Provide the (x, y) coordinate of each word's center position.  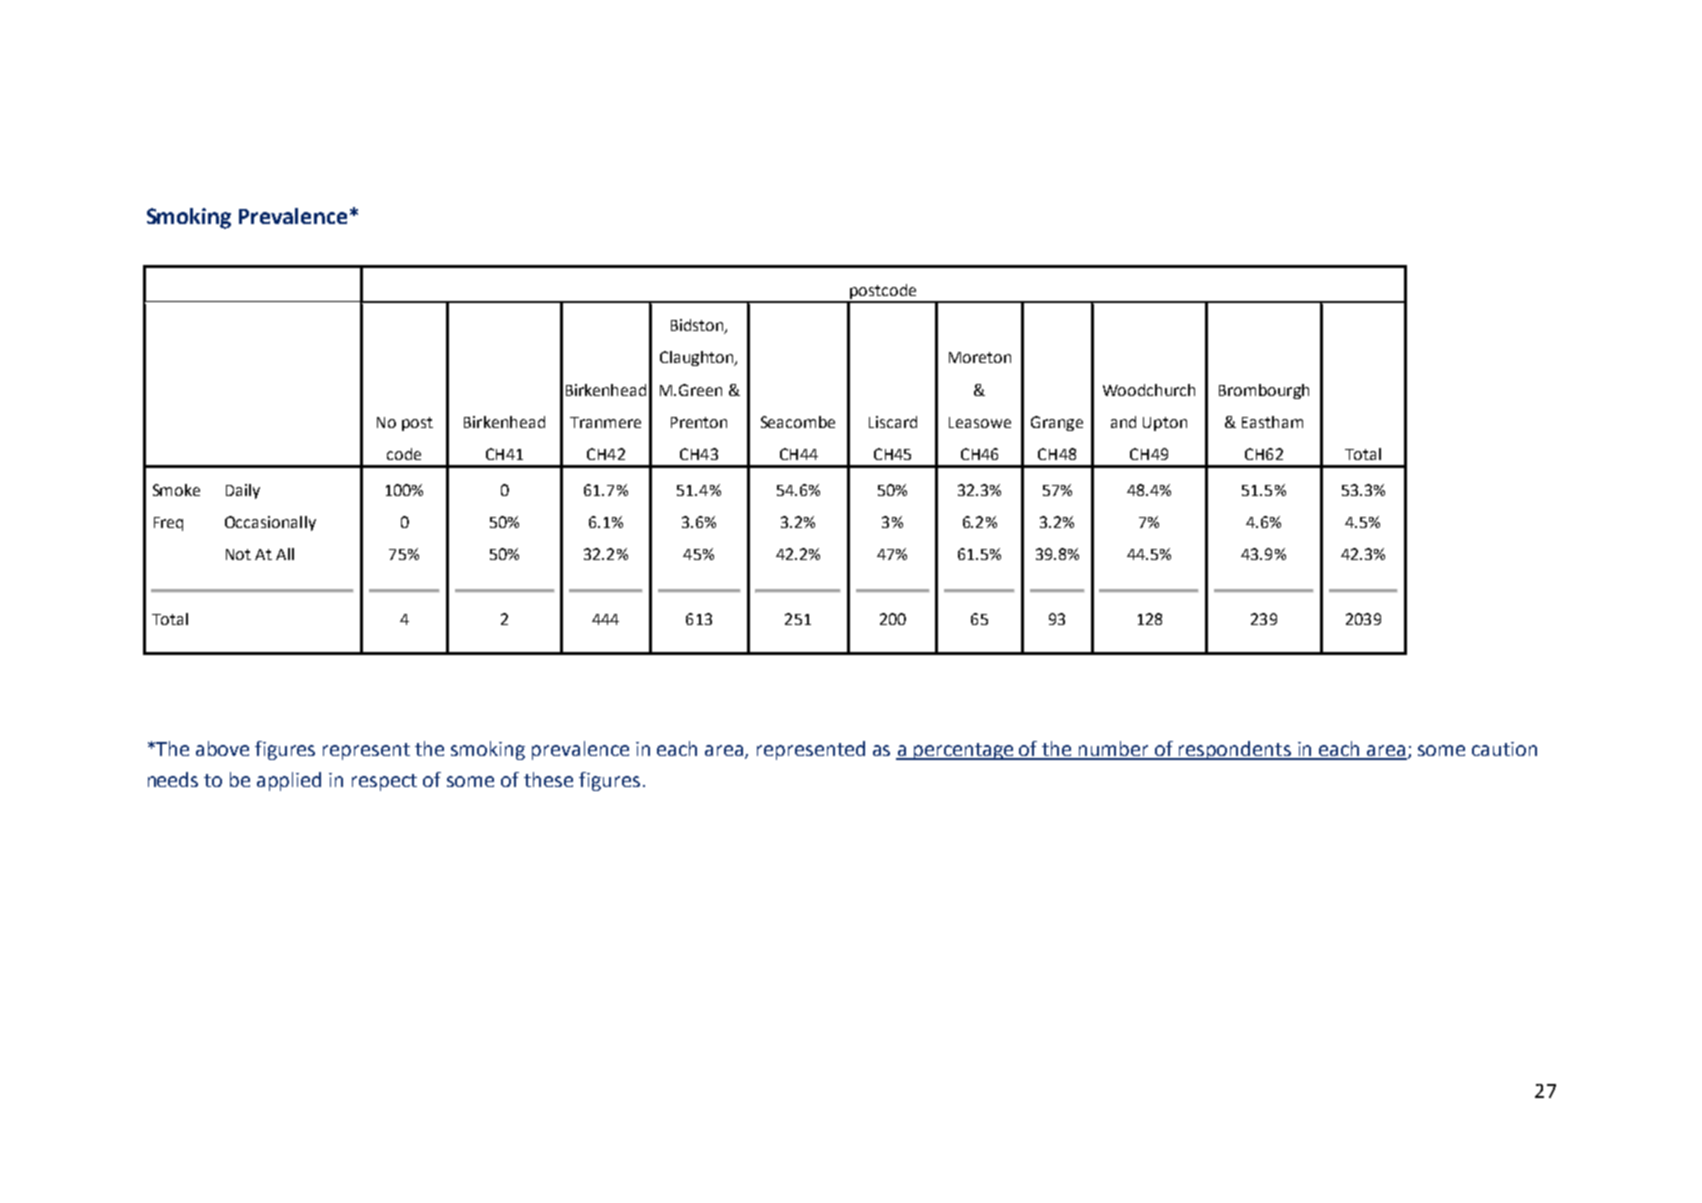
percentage (963, 751)
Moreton (980, 357)
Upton (1165, 424)
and (1123, 422)
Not (238, 554)
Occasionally (270, 523)
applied (289, 781)
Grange (1057, 423)
